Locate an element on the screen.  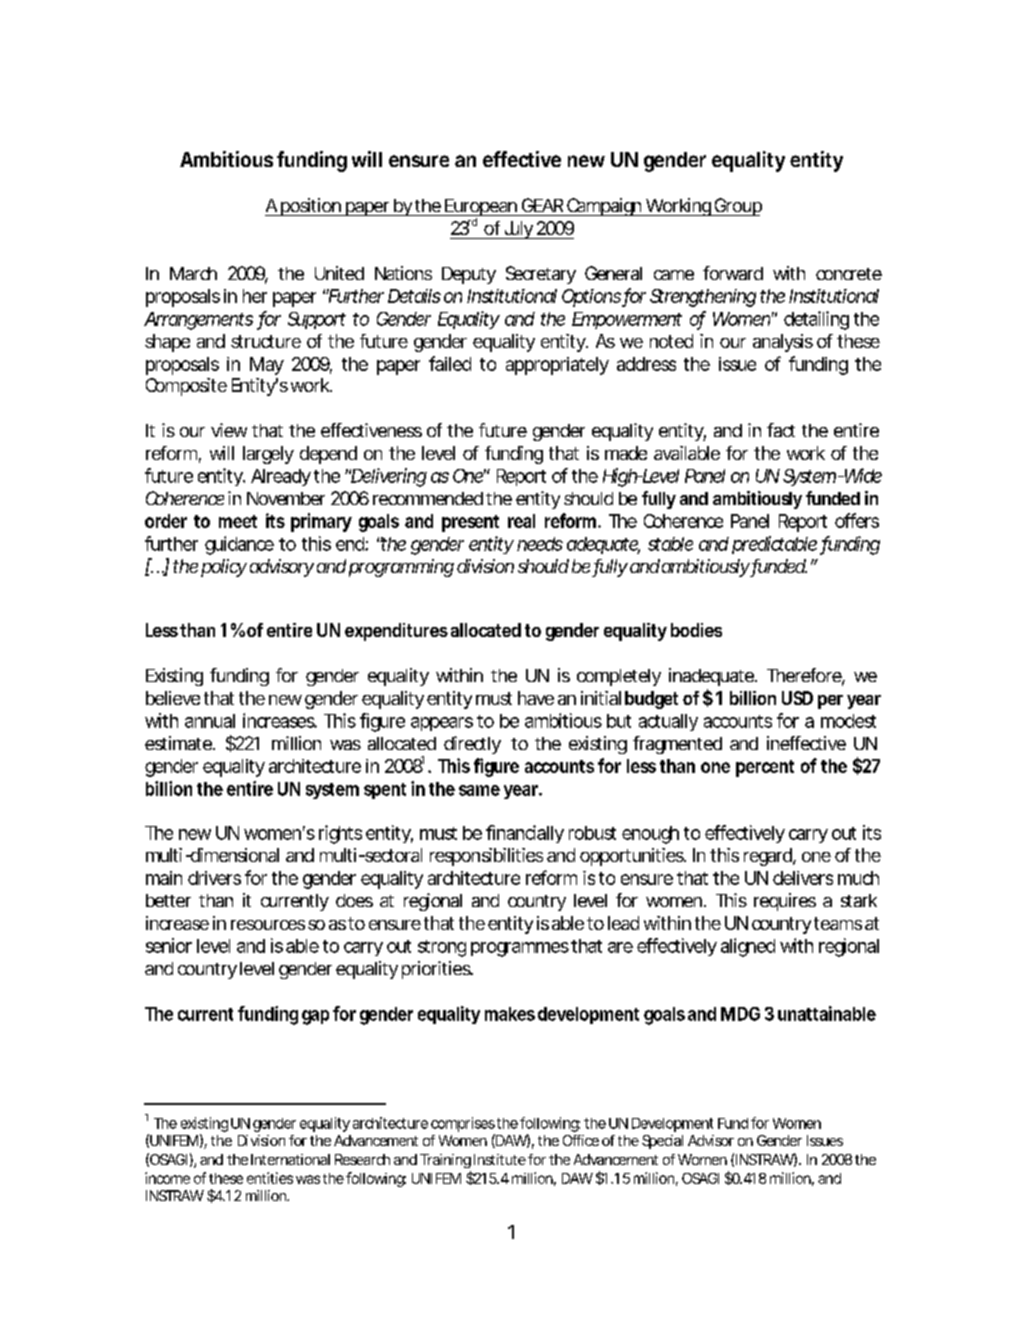
programmes is located at coordinates (520, 949).
